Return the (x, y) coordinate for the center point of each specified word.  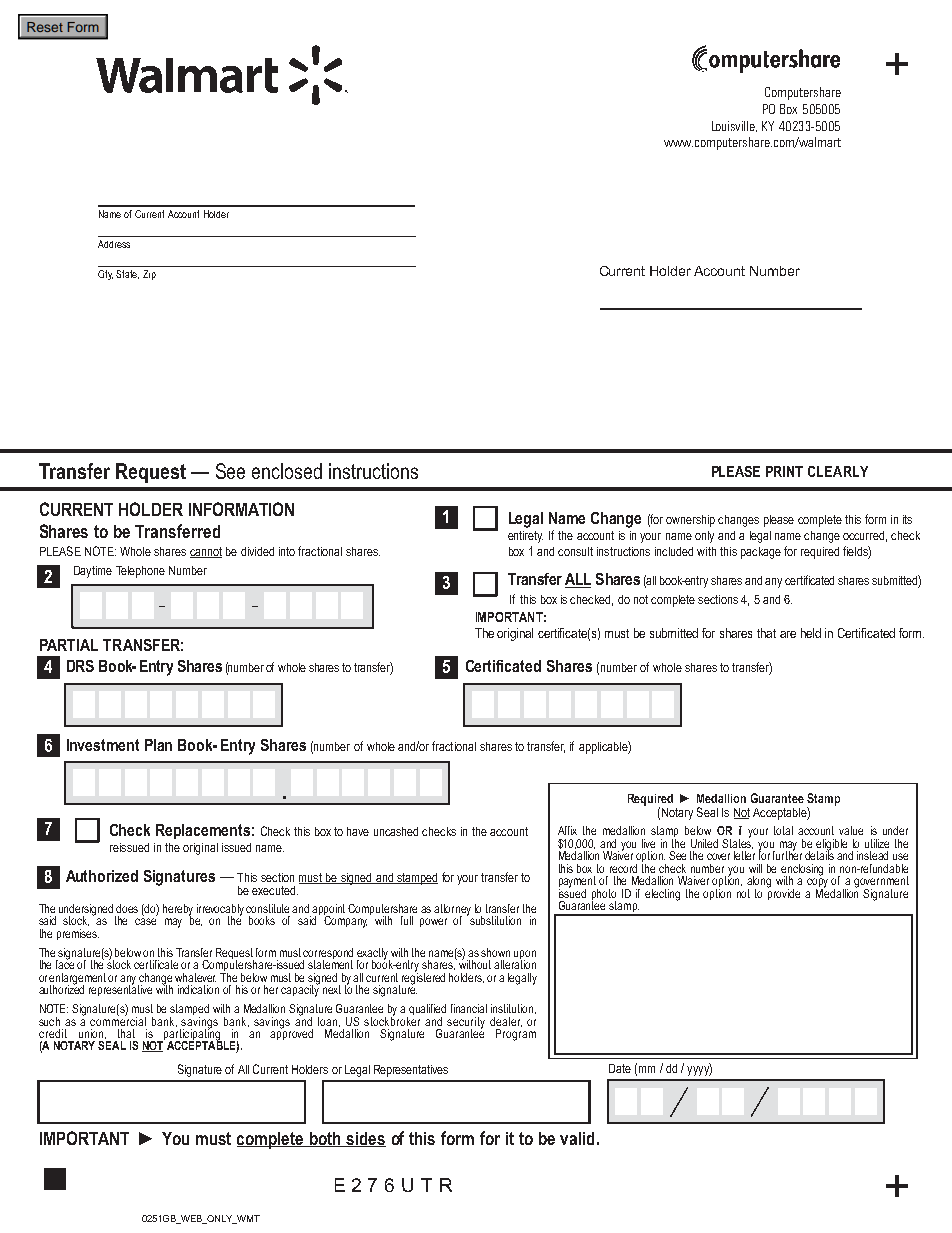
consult (575, 551)
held (811, 633)
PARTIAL (69, 645)
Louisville (734, 126)
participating (191, 1035)
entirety (525, 537)
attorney (452, 911)
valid (577, 1138)
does (127, 908)
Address (114, 244)
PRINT (784, 471)
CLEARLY (838, 471)
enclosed (287, 471)
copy (817, 884)
